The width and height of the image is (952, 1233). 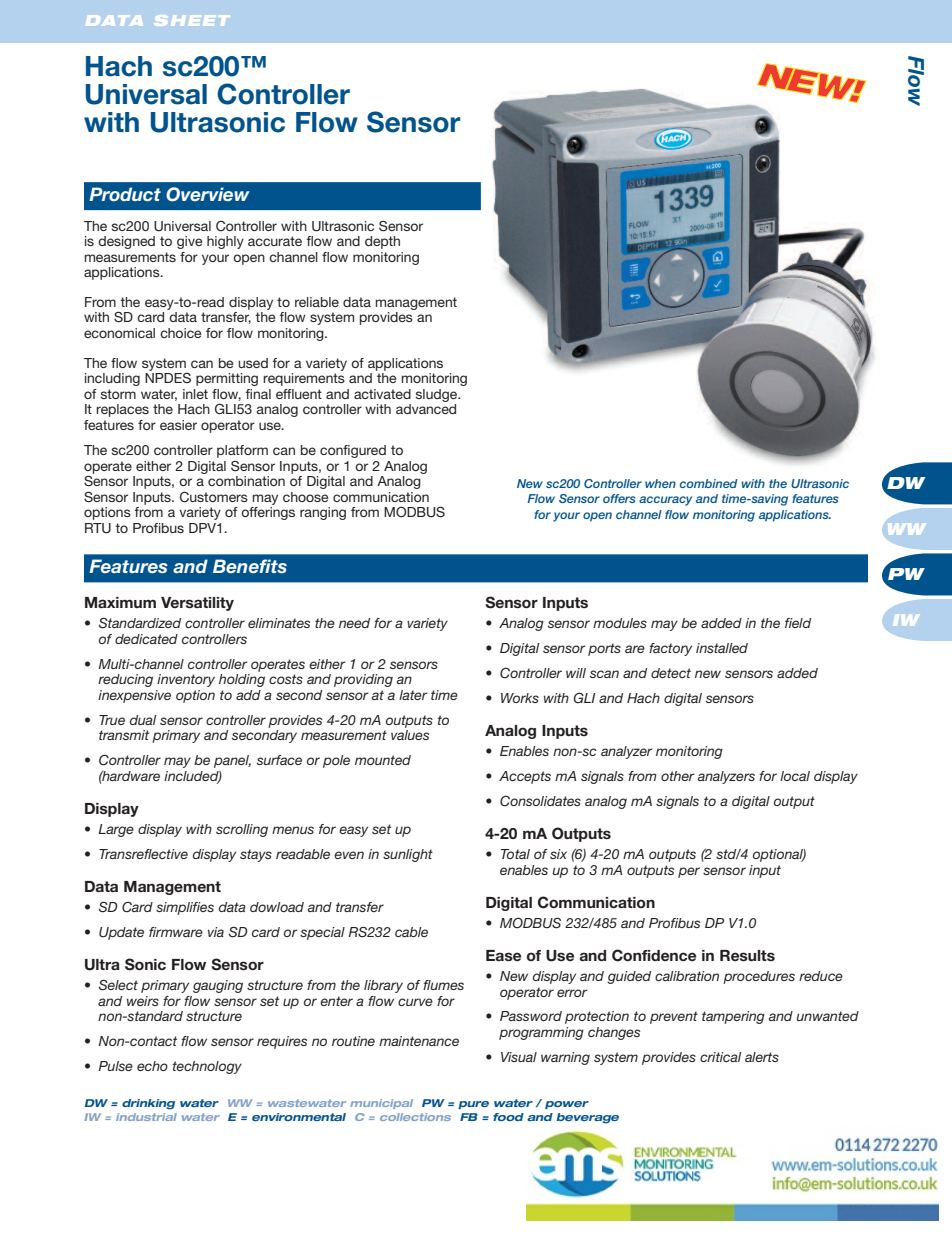 What do you see at coordinates (195, 394) in the image?
I see `inlet` at bounding box center [195, 394].
